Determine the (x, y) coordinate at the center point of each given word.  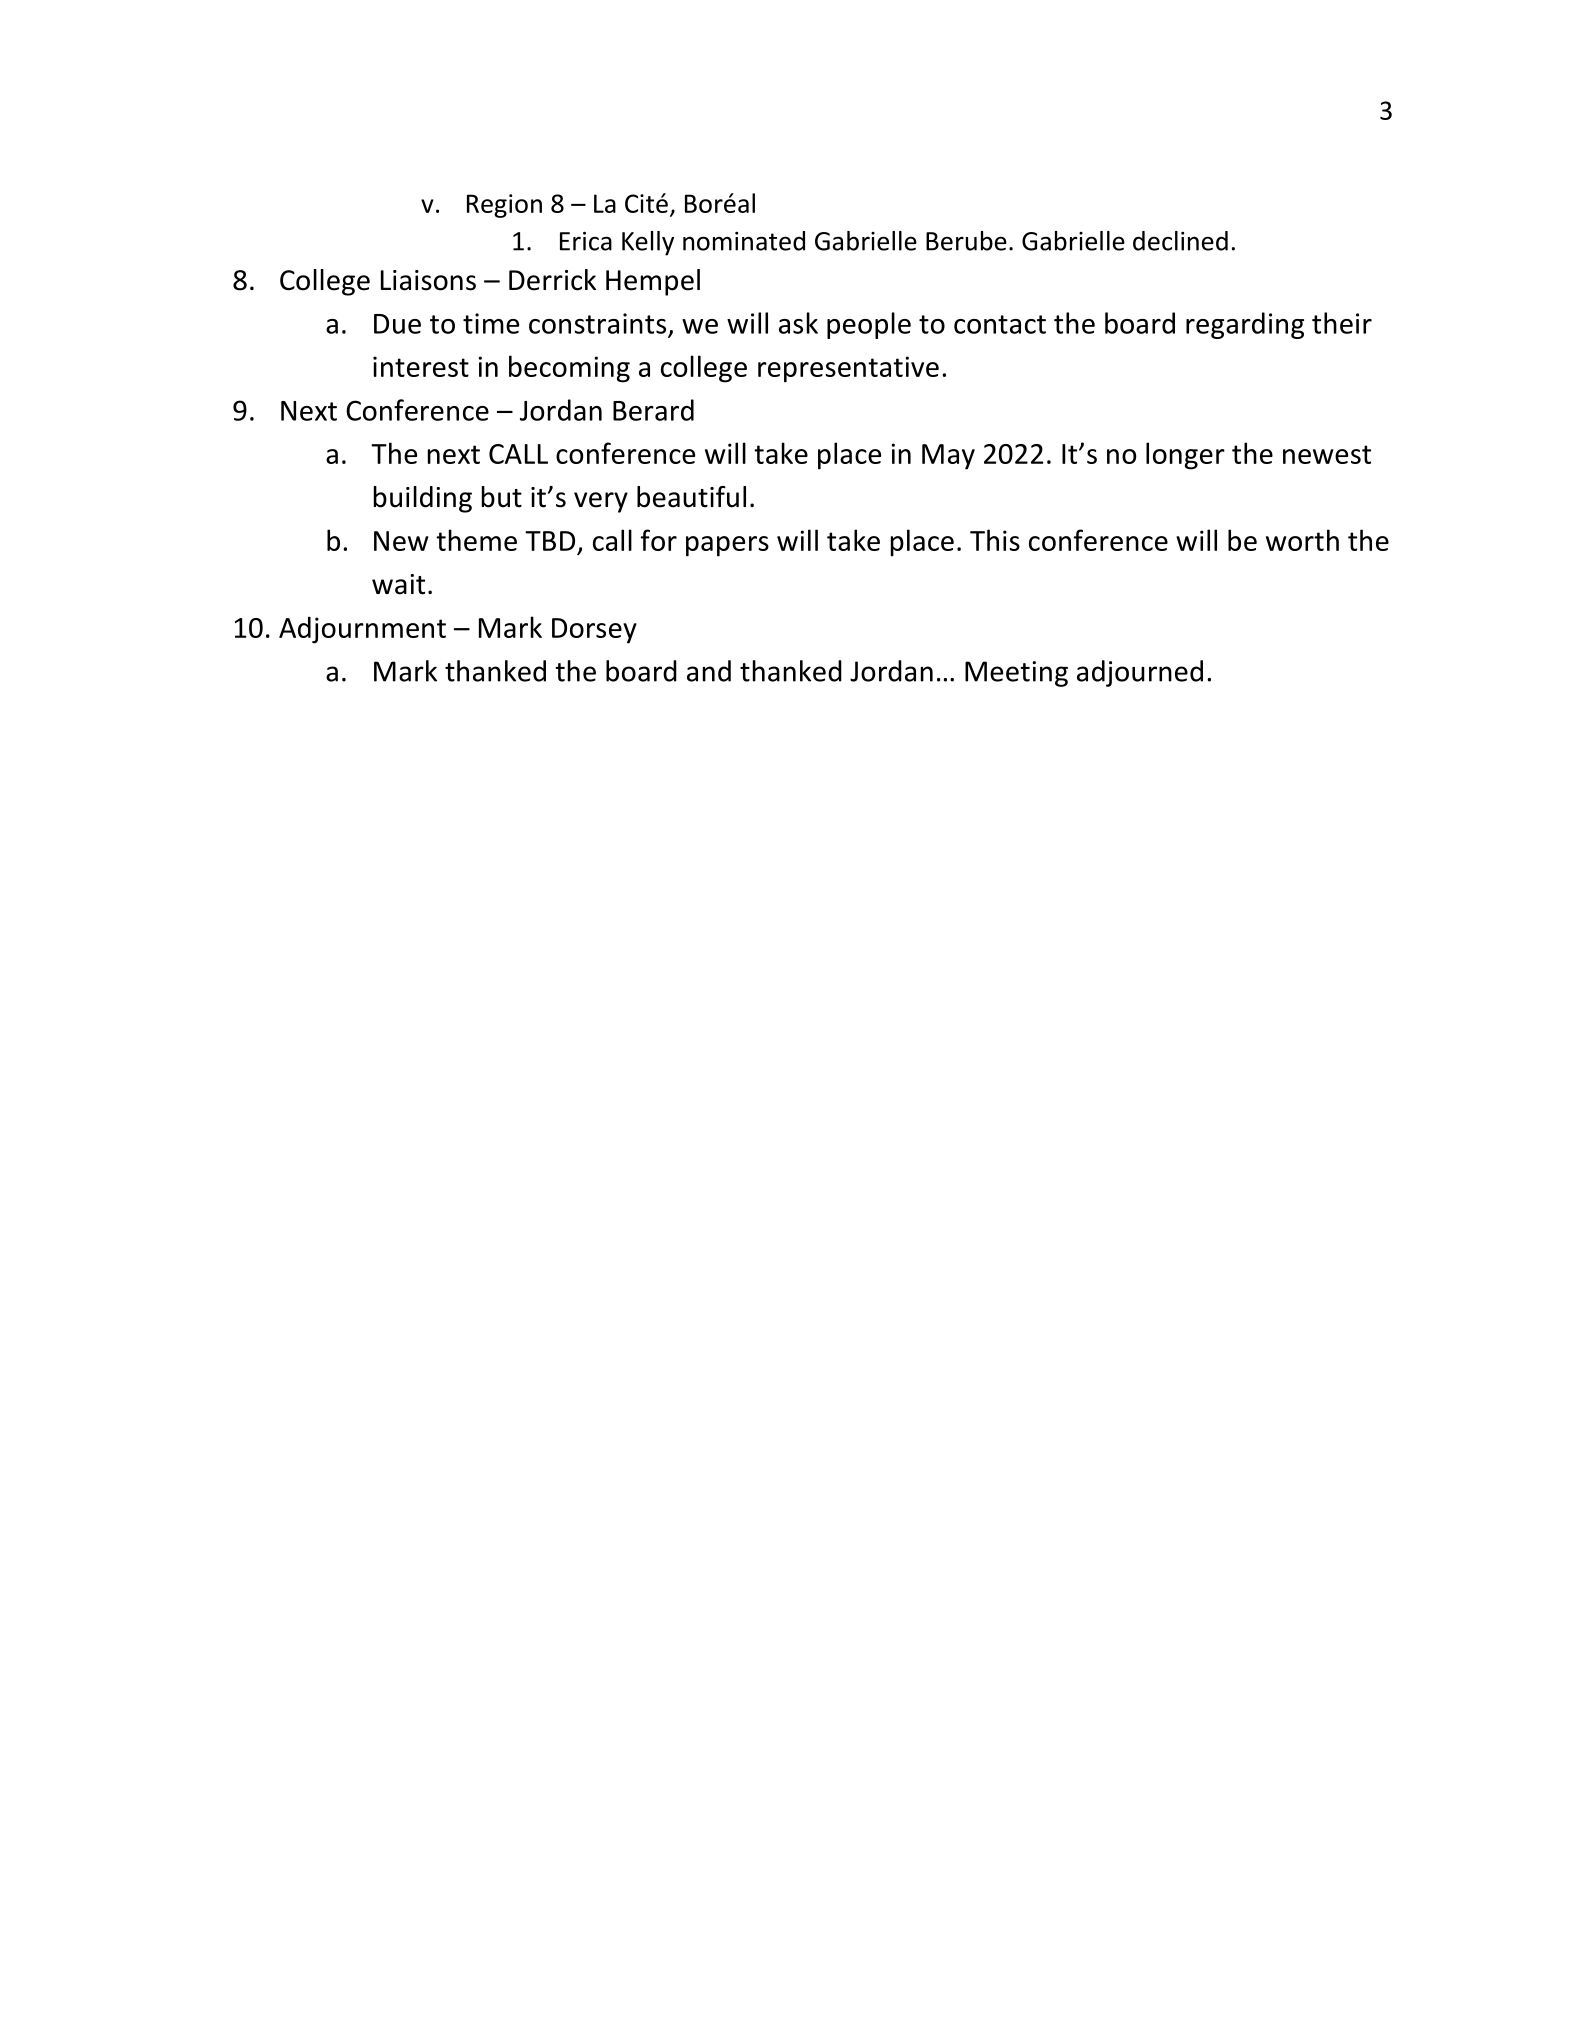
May (948, 457)
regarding (1245, 325)
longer (1185, 456)
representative (848, 369)
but (502, 497)
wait (398, 584)
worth (1302, 540)
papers (727, 546)
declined (1180, 241)
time (491, 323)
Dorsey (594, 631)
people (869, 325)
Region (504, 206)
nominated (744, 241)
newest (1327, 454)
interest (421, 366)
